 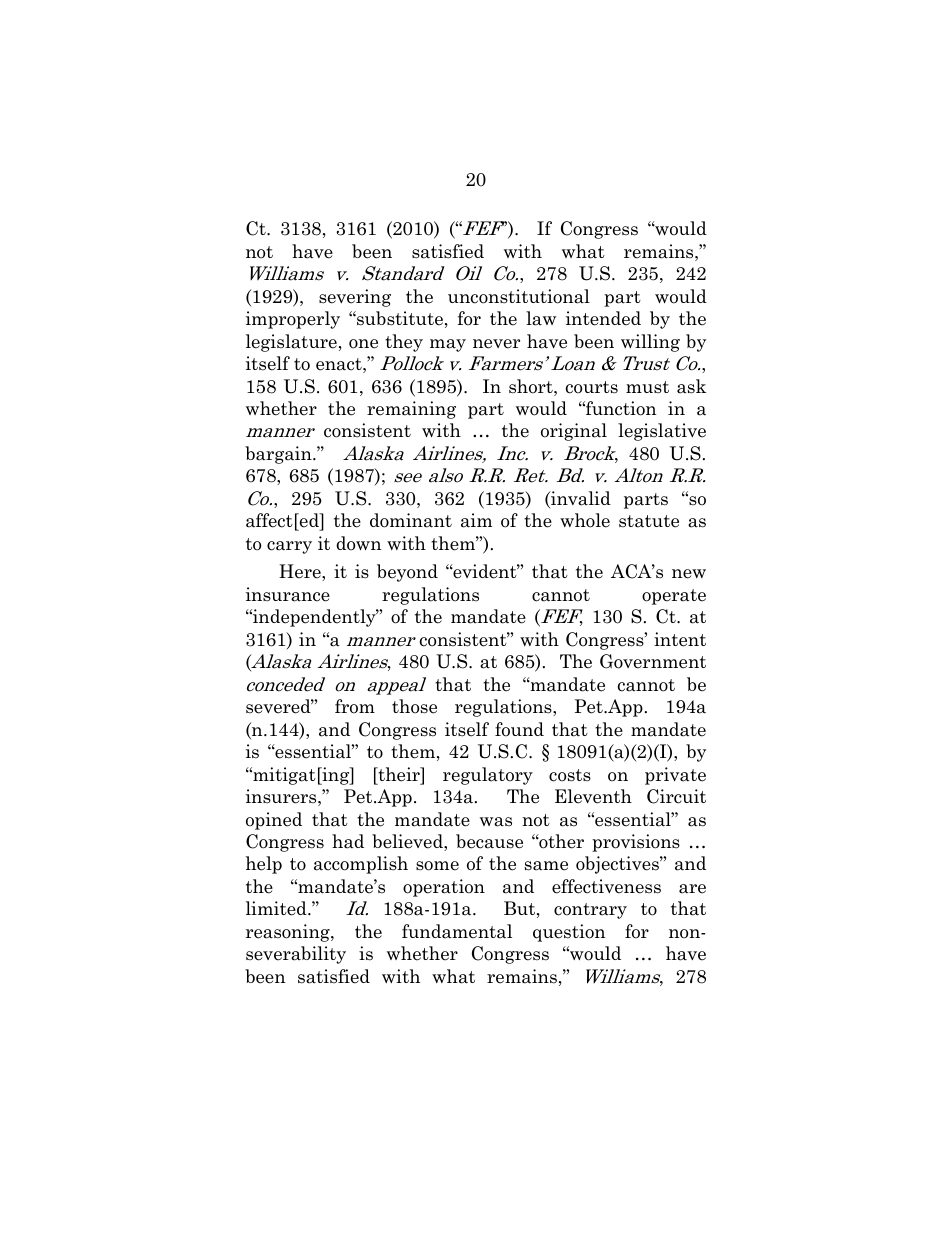 I want to click on fundamental, so click(x=457, y=931).
